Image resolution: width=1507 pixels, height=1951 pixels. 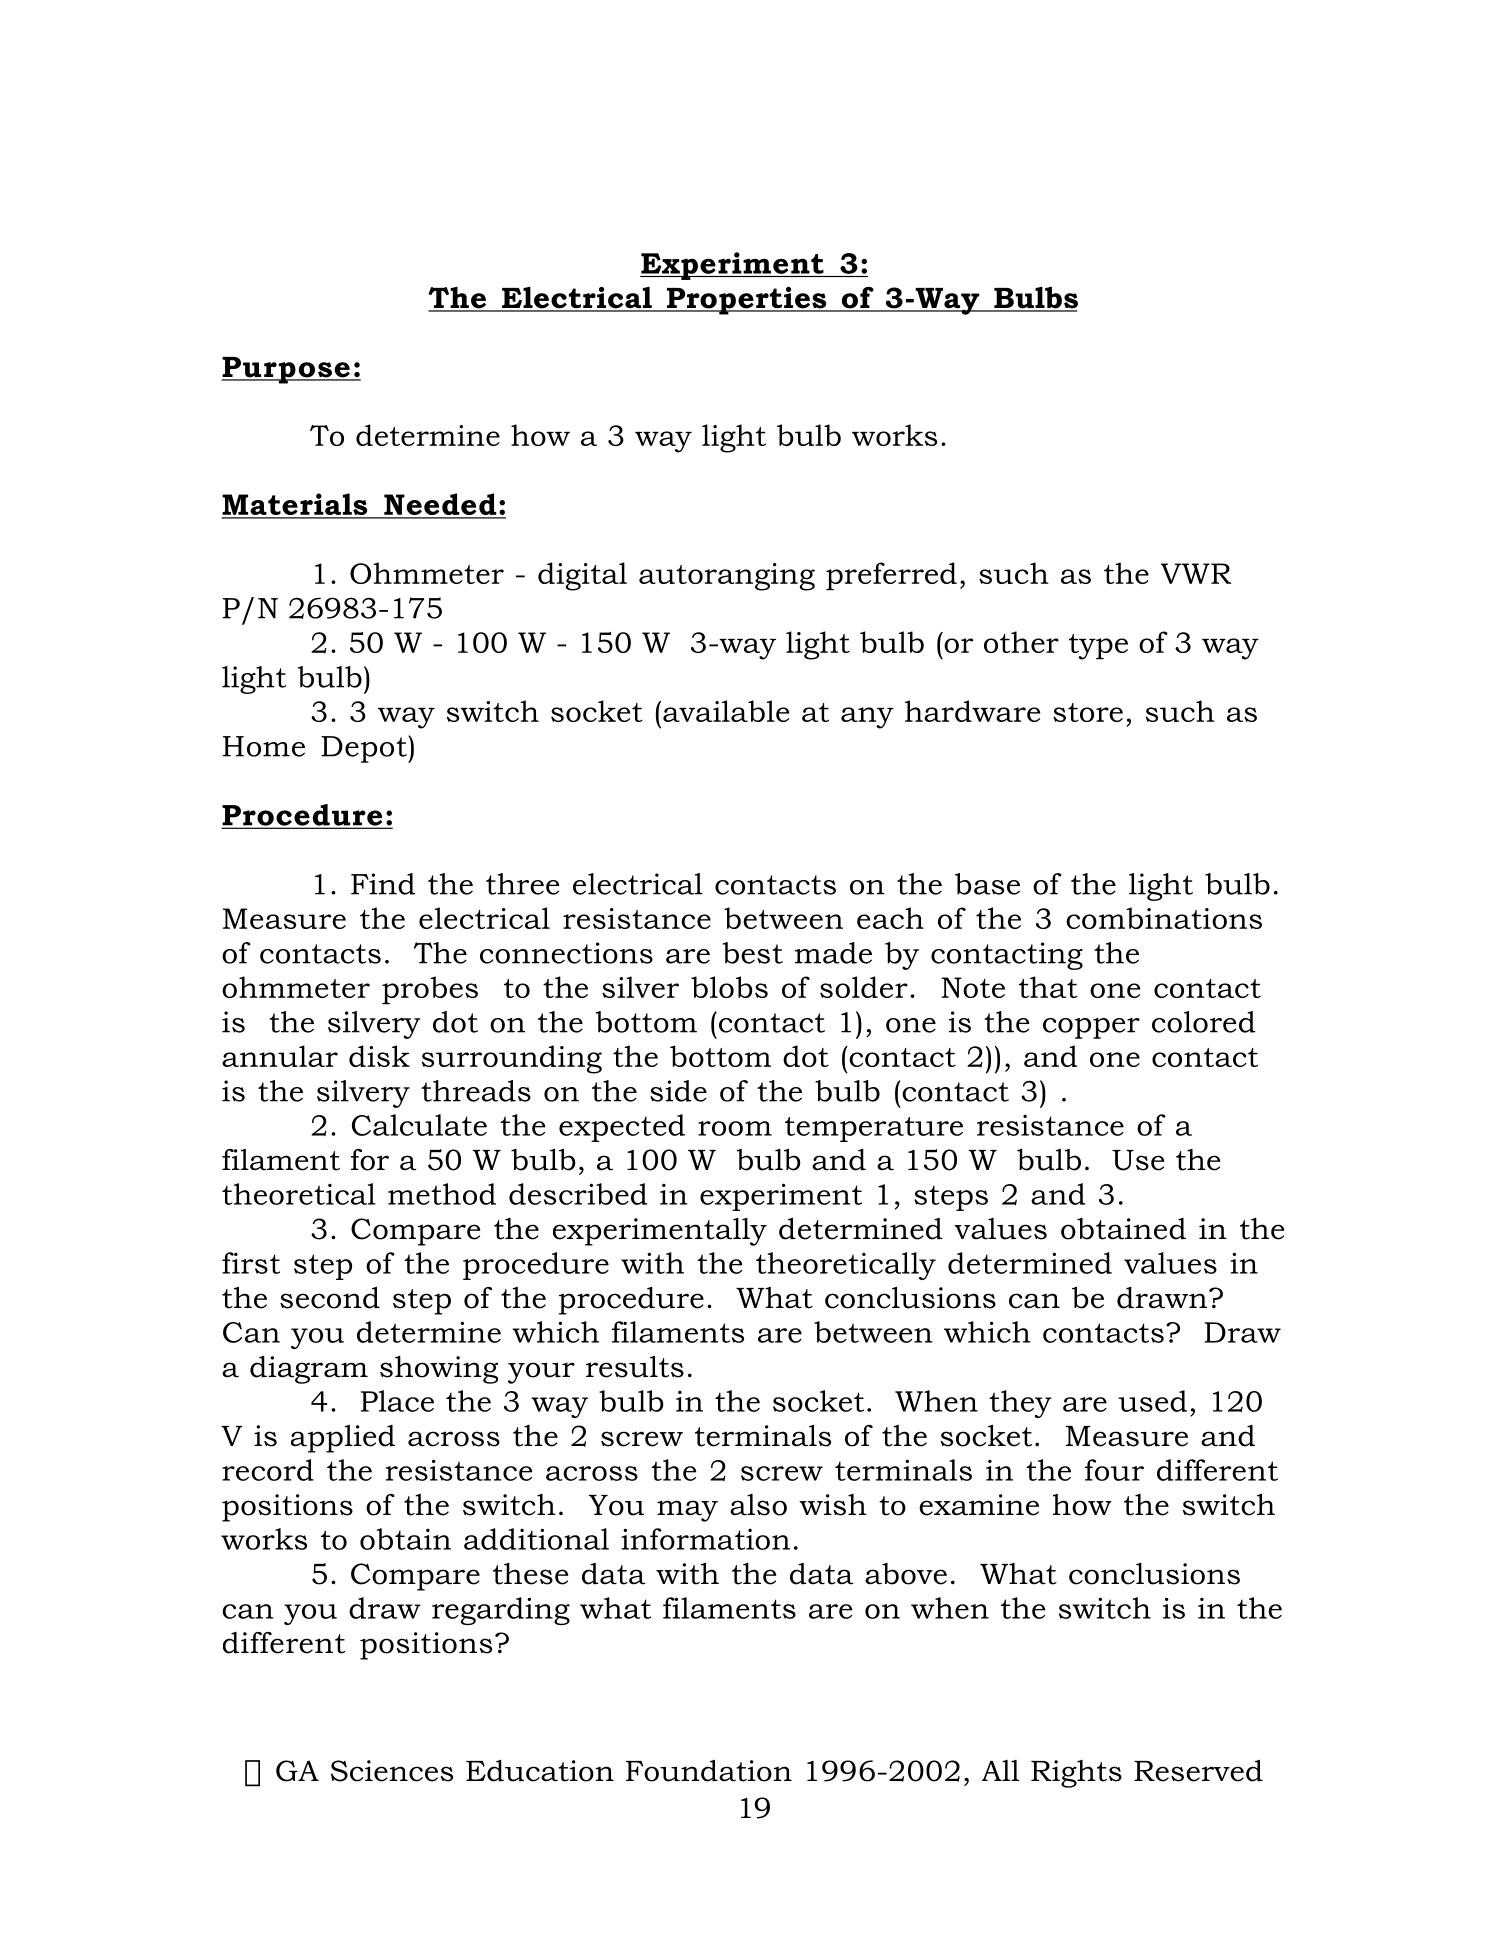 I want to click on Place, so click(x=397, y=1401).
